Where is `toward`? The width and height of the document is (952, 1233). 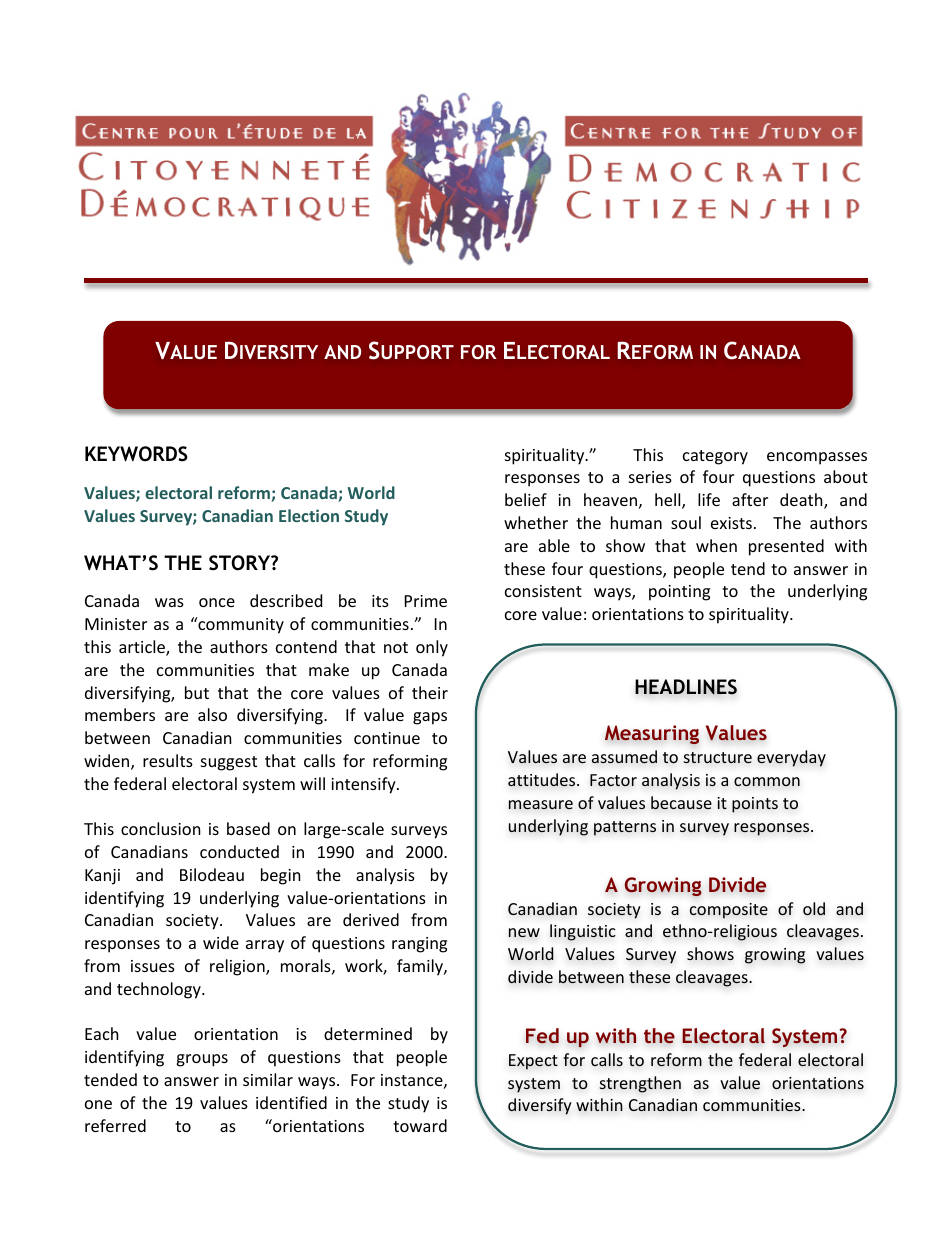
toward is located at coordinates (420, 1125).
